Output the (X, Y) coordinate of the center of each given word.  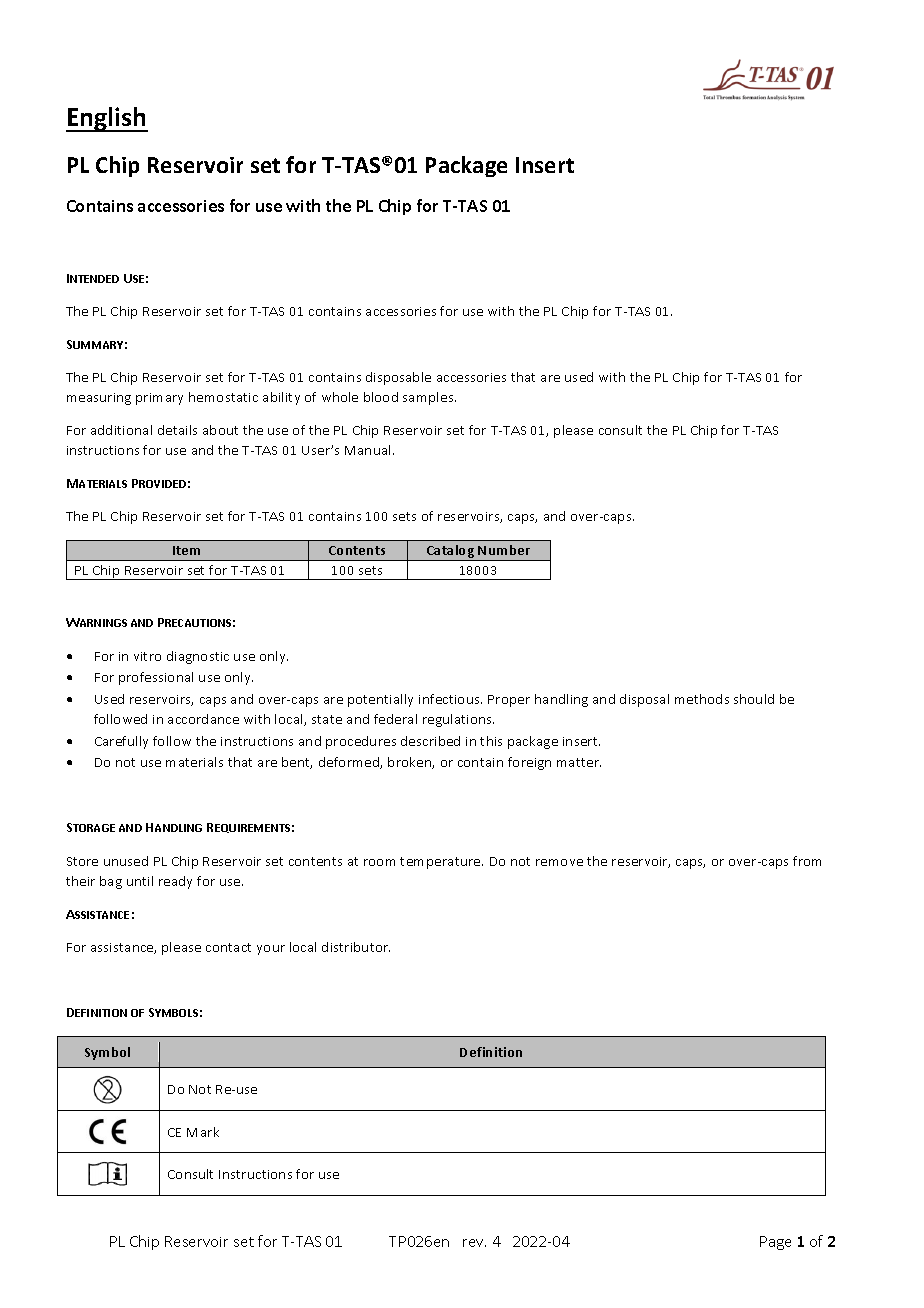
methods (702, 699)
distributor (356, 947)
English (107, 119)
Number (504, 550)
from (807, 861)
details (177, 430)
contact (228, 947)
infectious (450, 699)
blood (381, 397)
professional (156, 678)
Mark (203, 1132)
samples (429, 398)
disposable (398, 378)
